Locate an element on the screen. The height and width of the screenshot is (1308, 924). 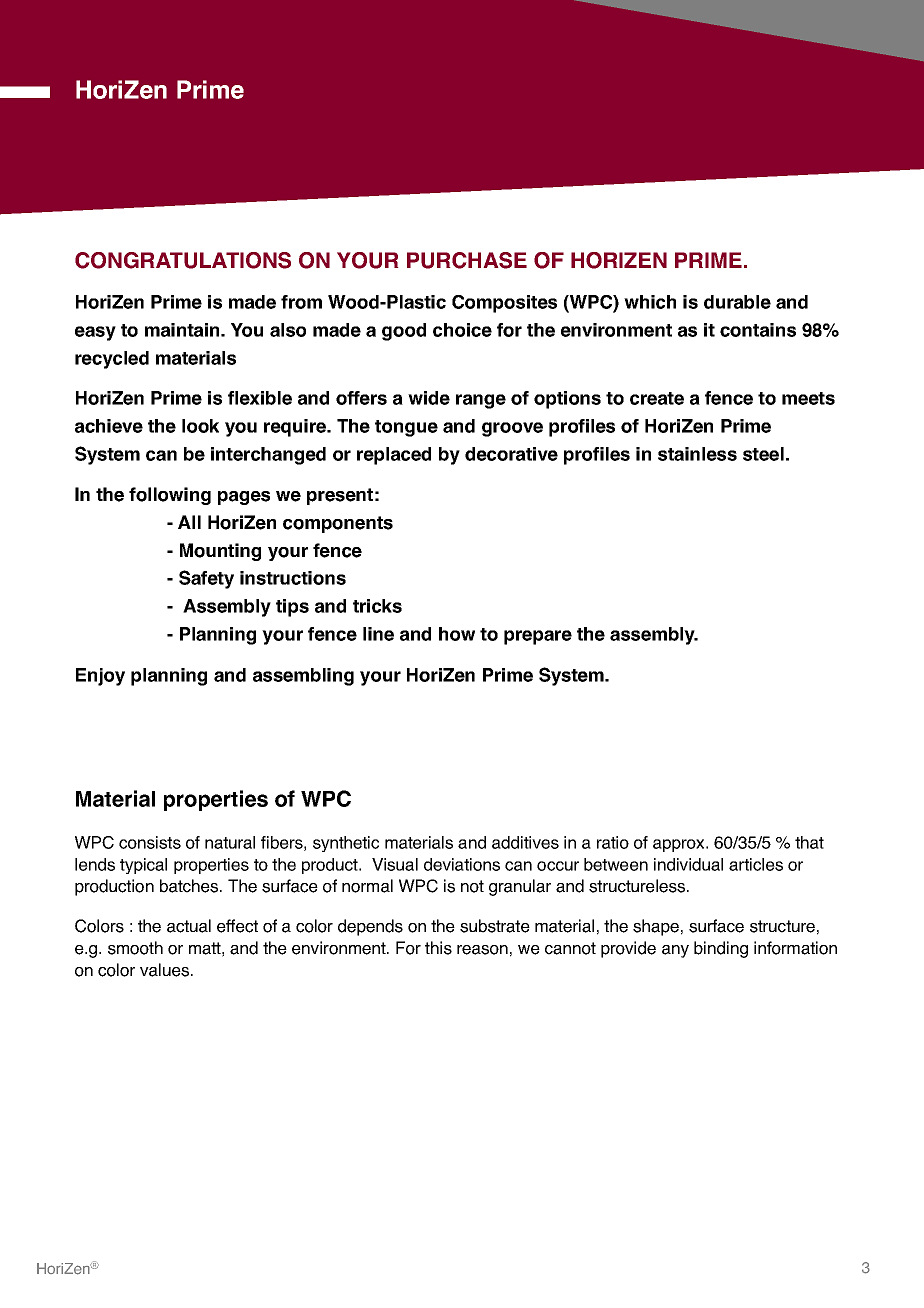
following is located at coordinates (170, 496).
